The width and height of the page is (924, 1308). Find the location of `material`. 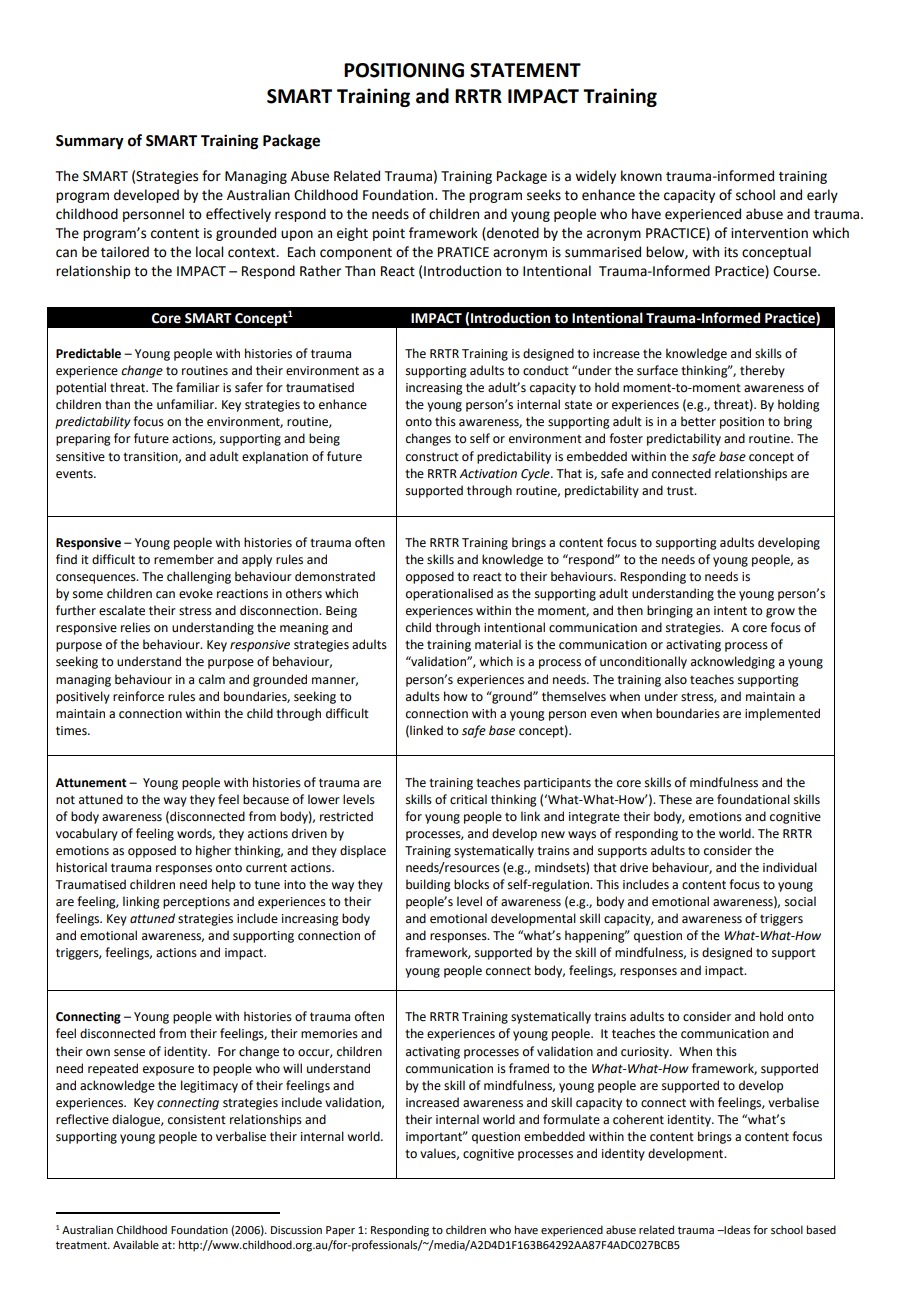

material is located at coordinates (498, 644).
